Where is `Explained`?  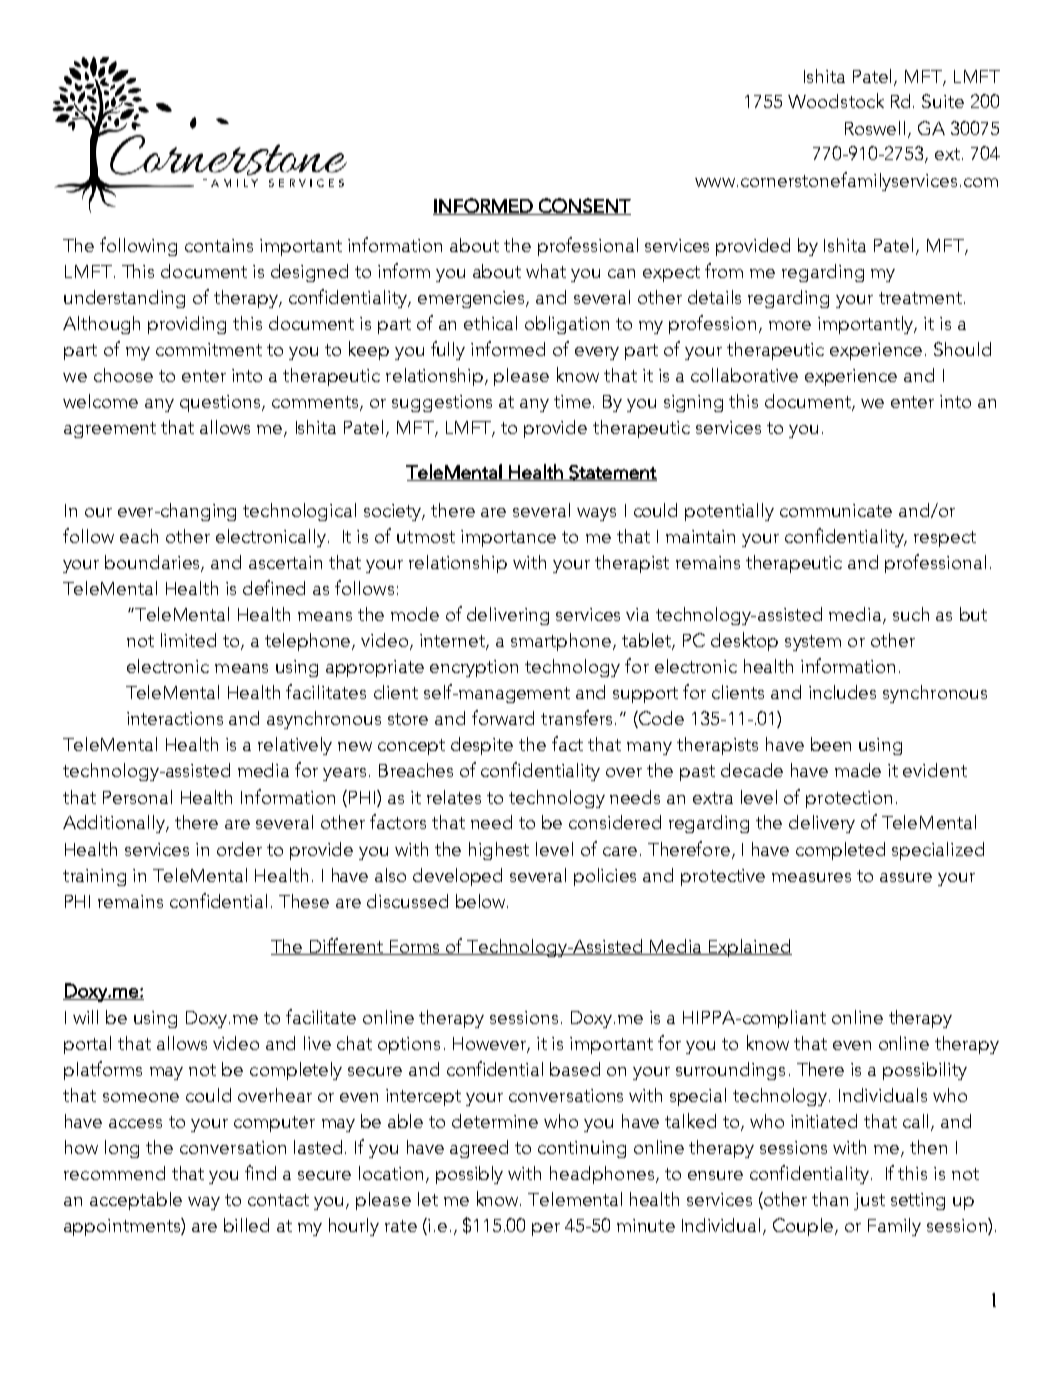
Explained is located at coordinates (749, 948).
